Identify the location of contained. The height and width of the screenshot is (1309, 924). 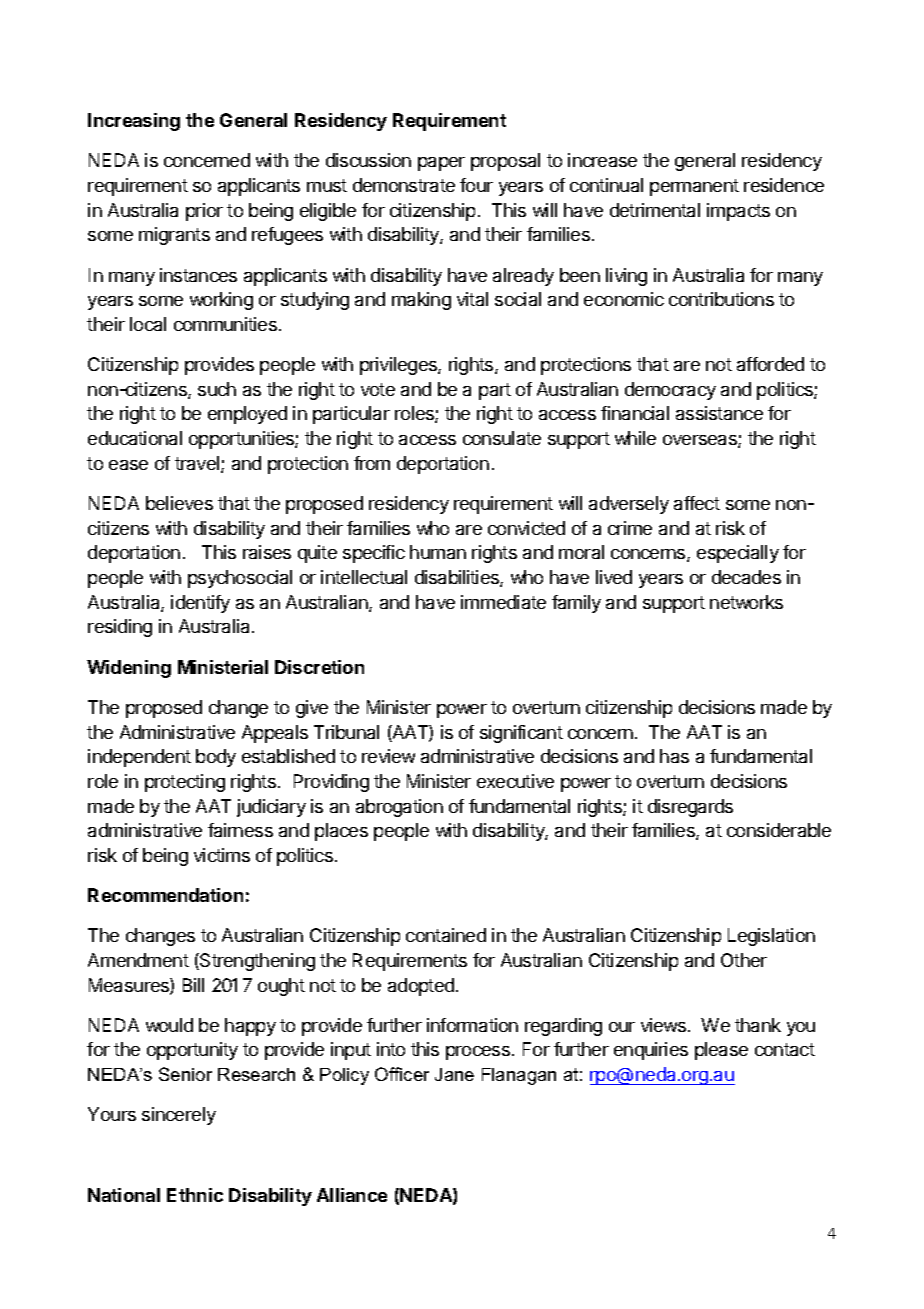
(446, 935).
